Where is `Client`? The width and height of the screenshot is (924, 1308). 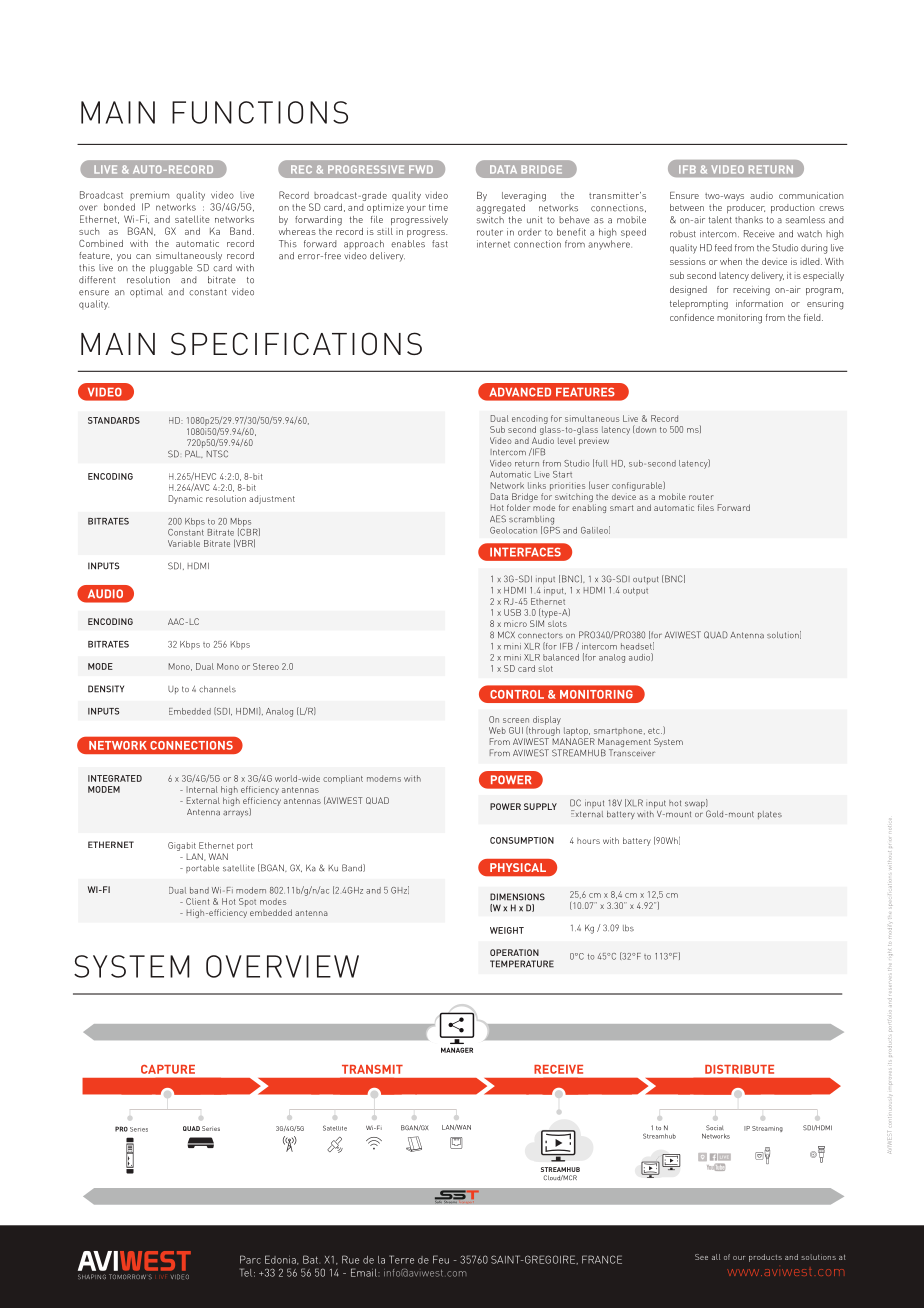
Client is located at coordinates (197, 901).
